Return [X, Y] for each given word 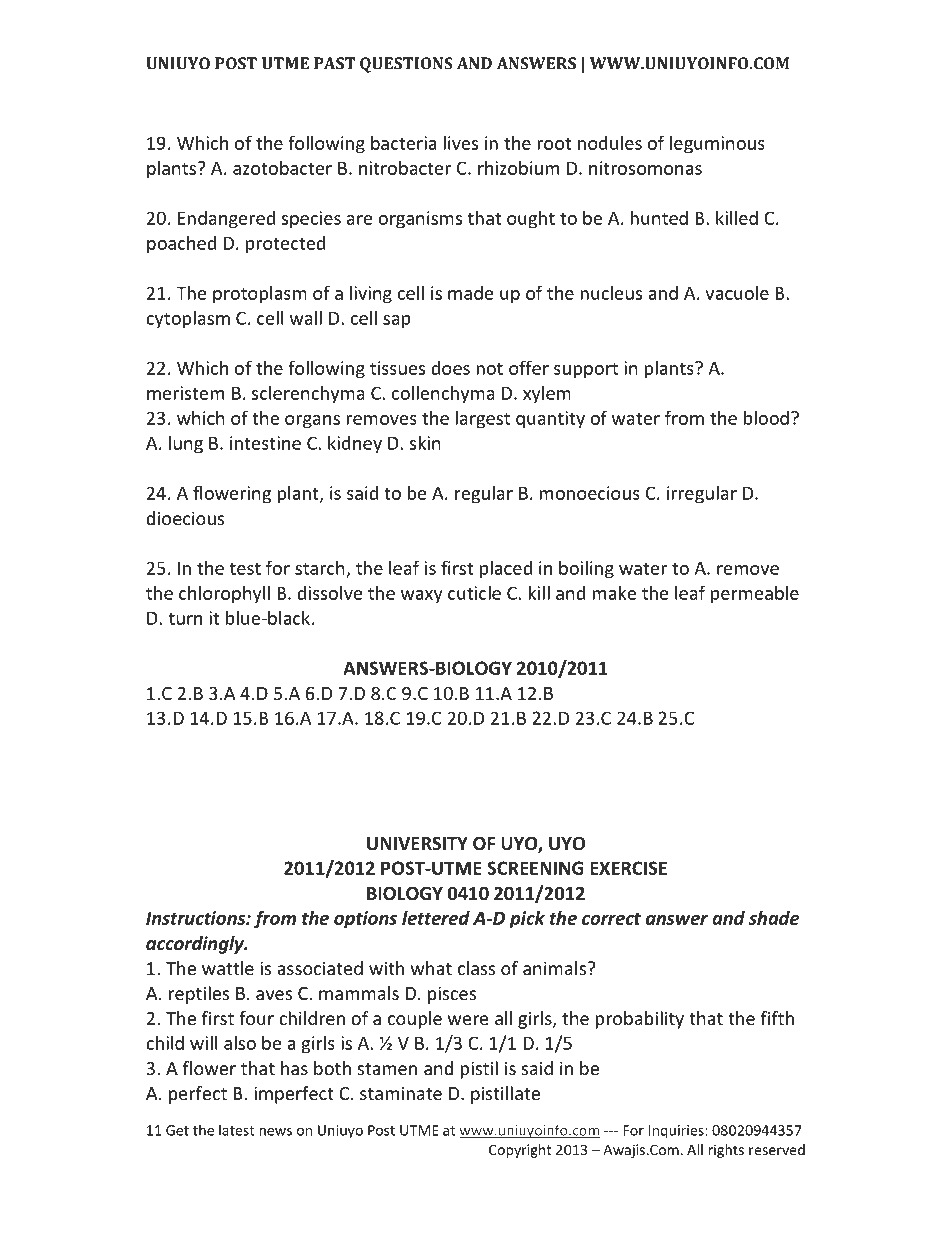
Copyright [520, 1151]
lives [460, 142]
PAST [334, 63]
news [275, 1132]
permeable [755, 594]
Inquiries [677, 1132]
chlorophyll [224, 594]
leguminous [717, 145]
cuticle [474, 592]
